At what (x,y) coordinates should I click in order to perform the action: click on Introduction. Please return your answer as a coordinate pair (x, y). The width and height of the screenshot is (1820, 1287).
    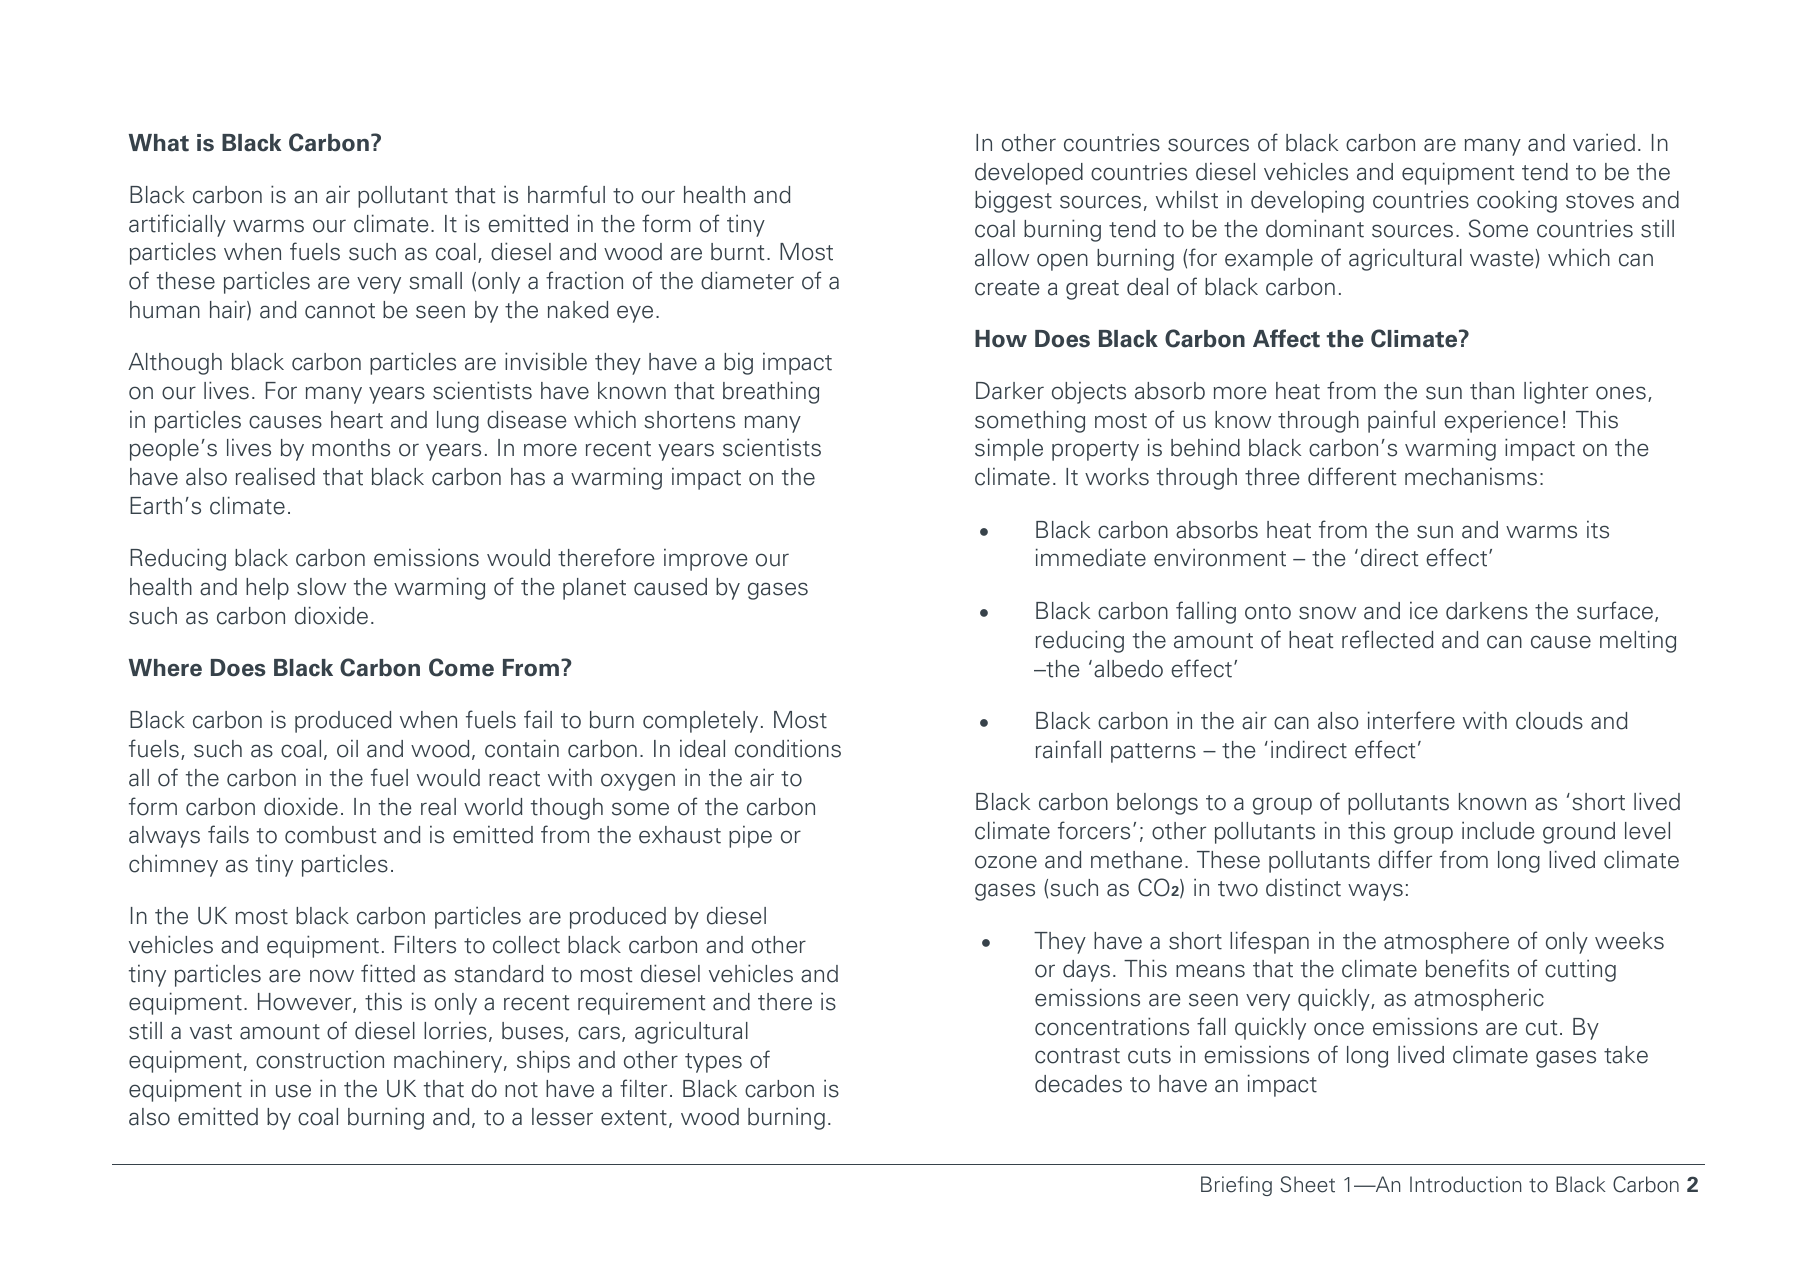
    Looking at the image, I should click on (1465, 1184).
